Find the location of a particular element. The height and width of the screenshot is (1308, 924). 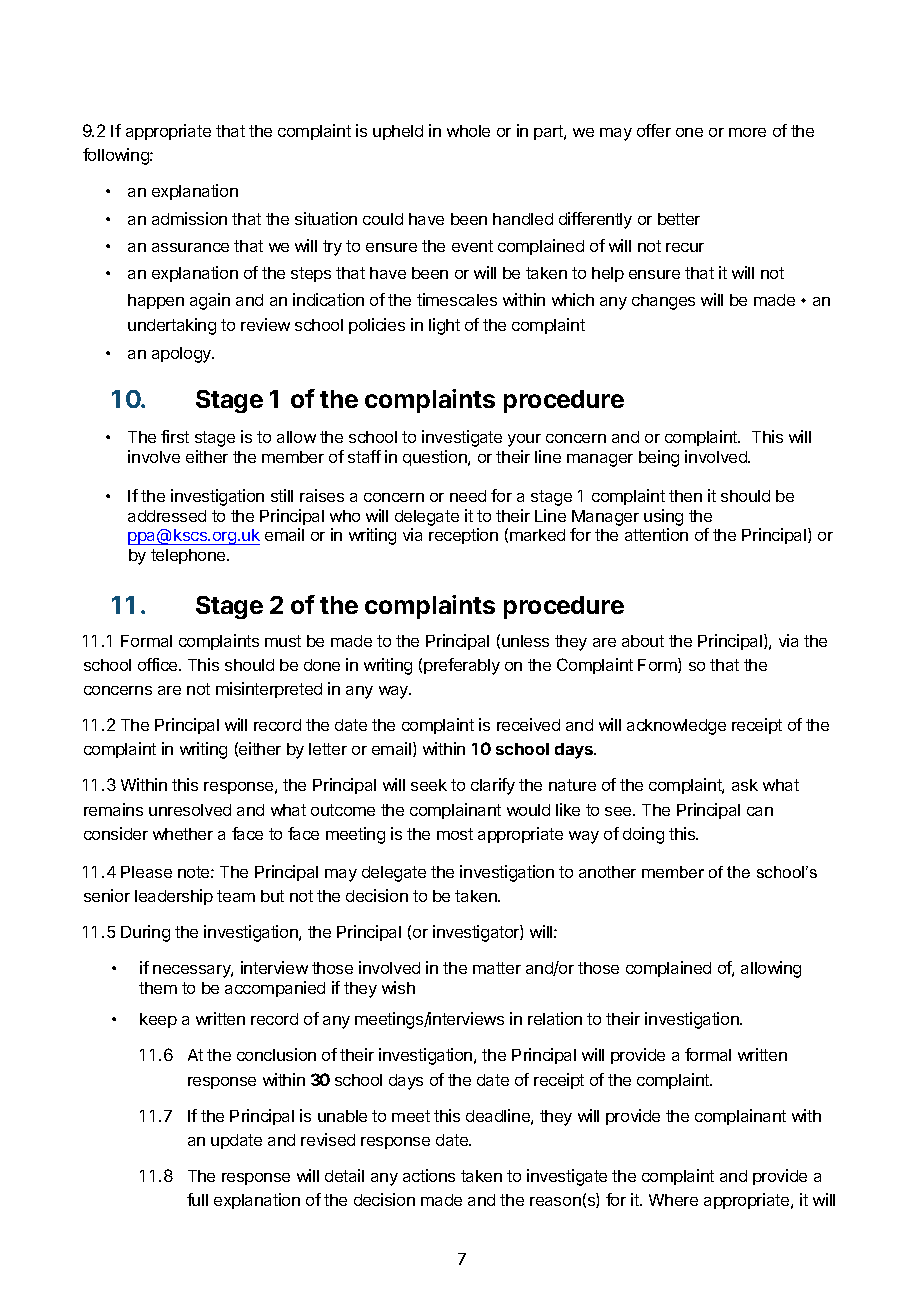

most is located at coordinates (455, 834).
